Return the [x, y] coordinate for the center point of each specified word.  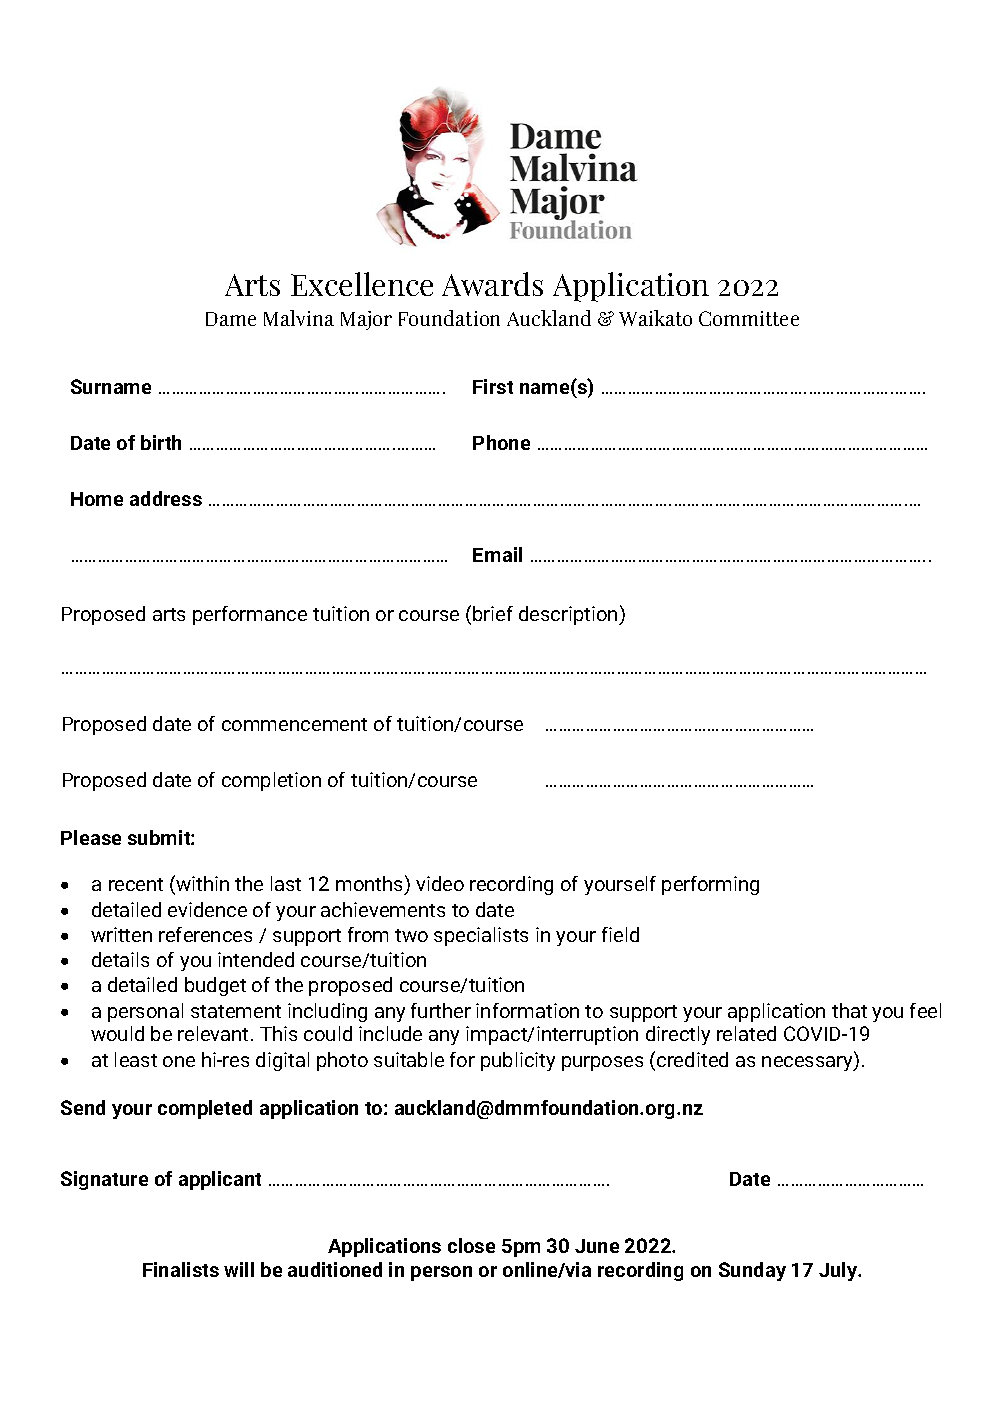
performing [710, 885]
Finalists [181, 1269]
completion [271, 781]
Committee [749, 318]
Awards [492, 284]
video [440, 883]
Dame [231, 319]
